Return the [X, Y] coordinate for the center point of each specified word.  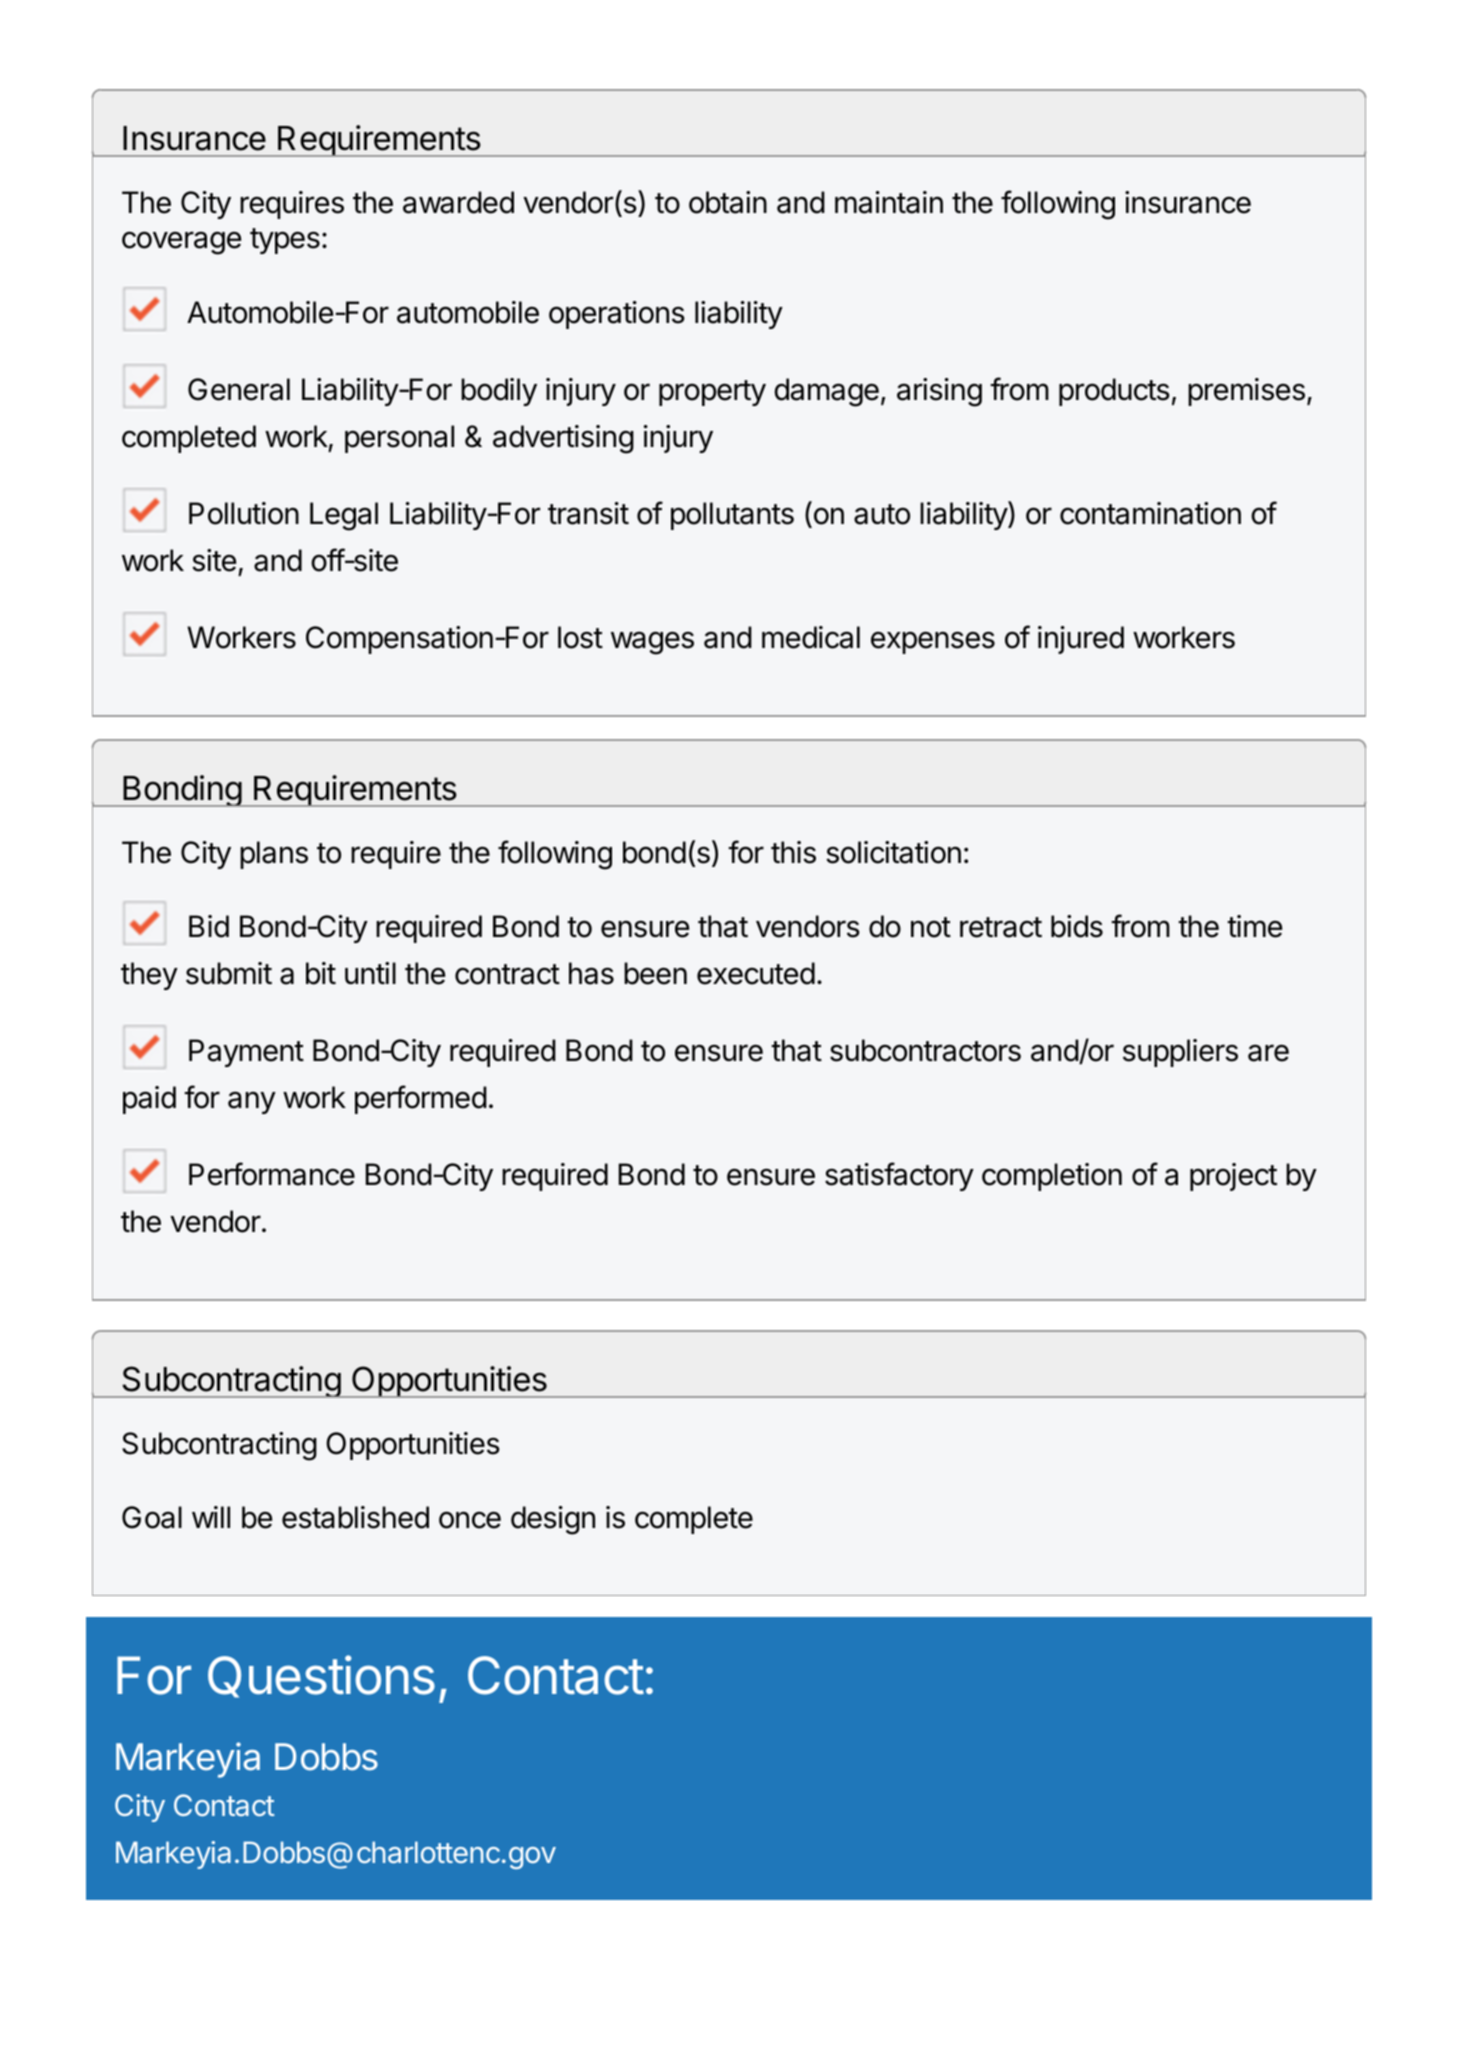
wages [652, 643]
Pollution [244, 513]
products [1114, 392]
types [285, 241]
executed [756, 973]
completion [1052, 1177]
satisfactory [899, 1176]
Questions [321, 1676]
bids [1077, 926]
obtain [728, 202]
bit [321, 973]
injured [1081, 640]
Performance [272, 1174]
